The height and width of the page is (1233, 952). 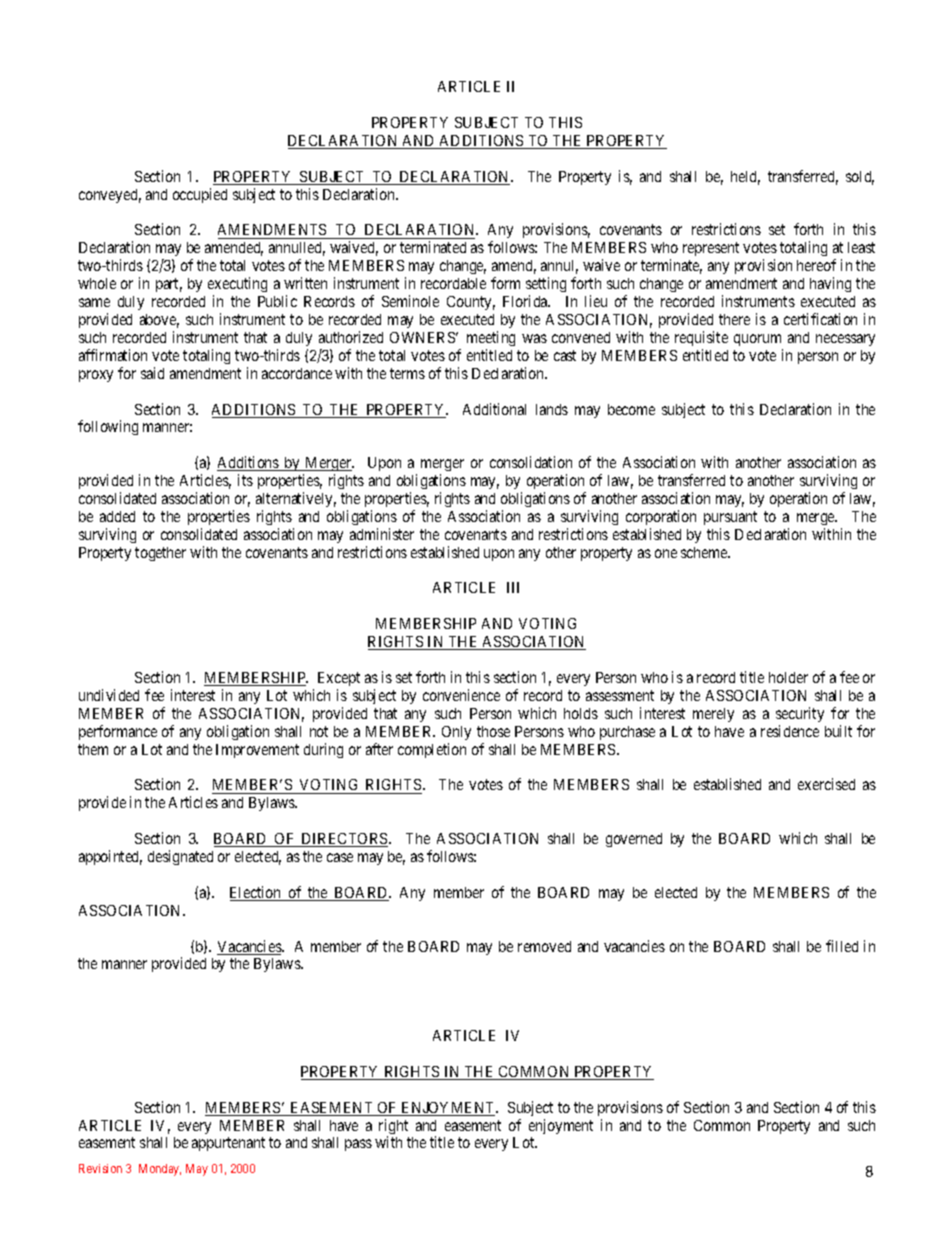 What do you see at coordinates (432, 750) in the page?
I see `completion` at bounding box center [432, 750].
